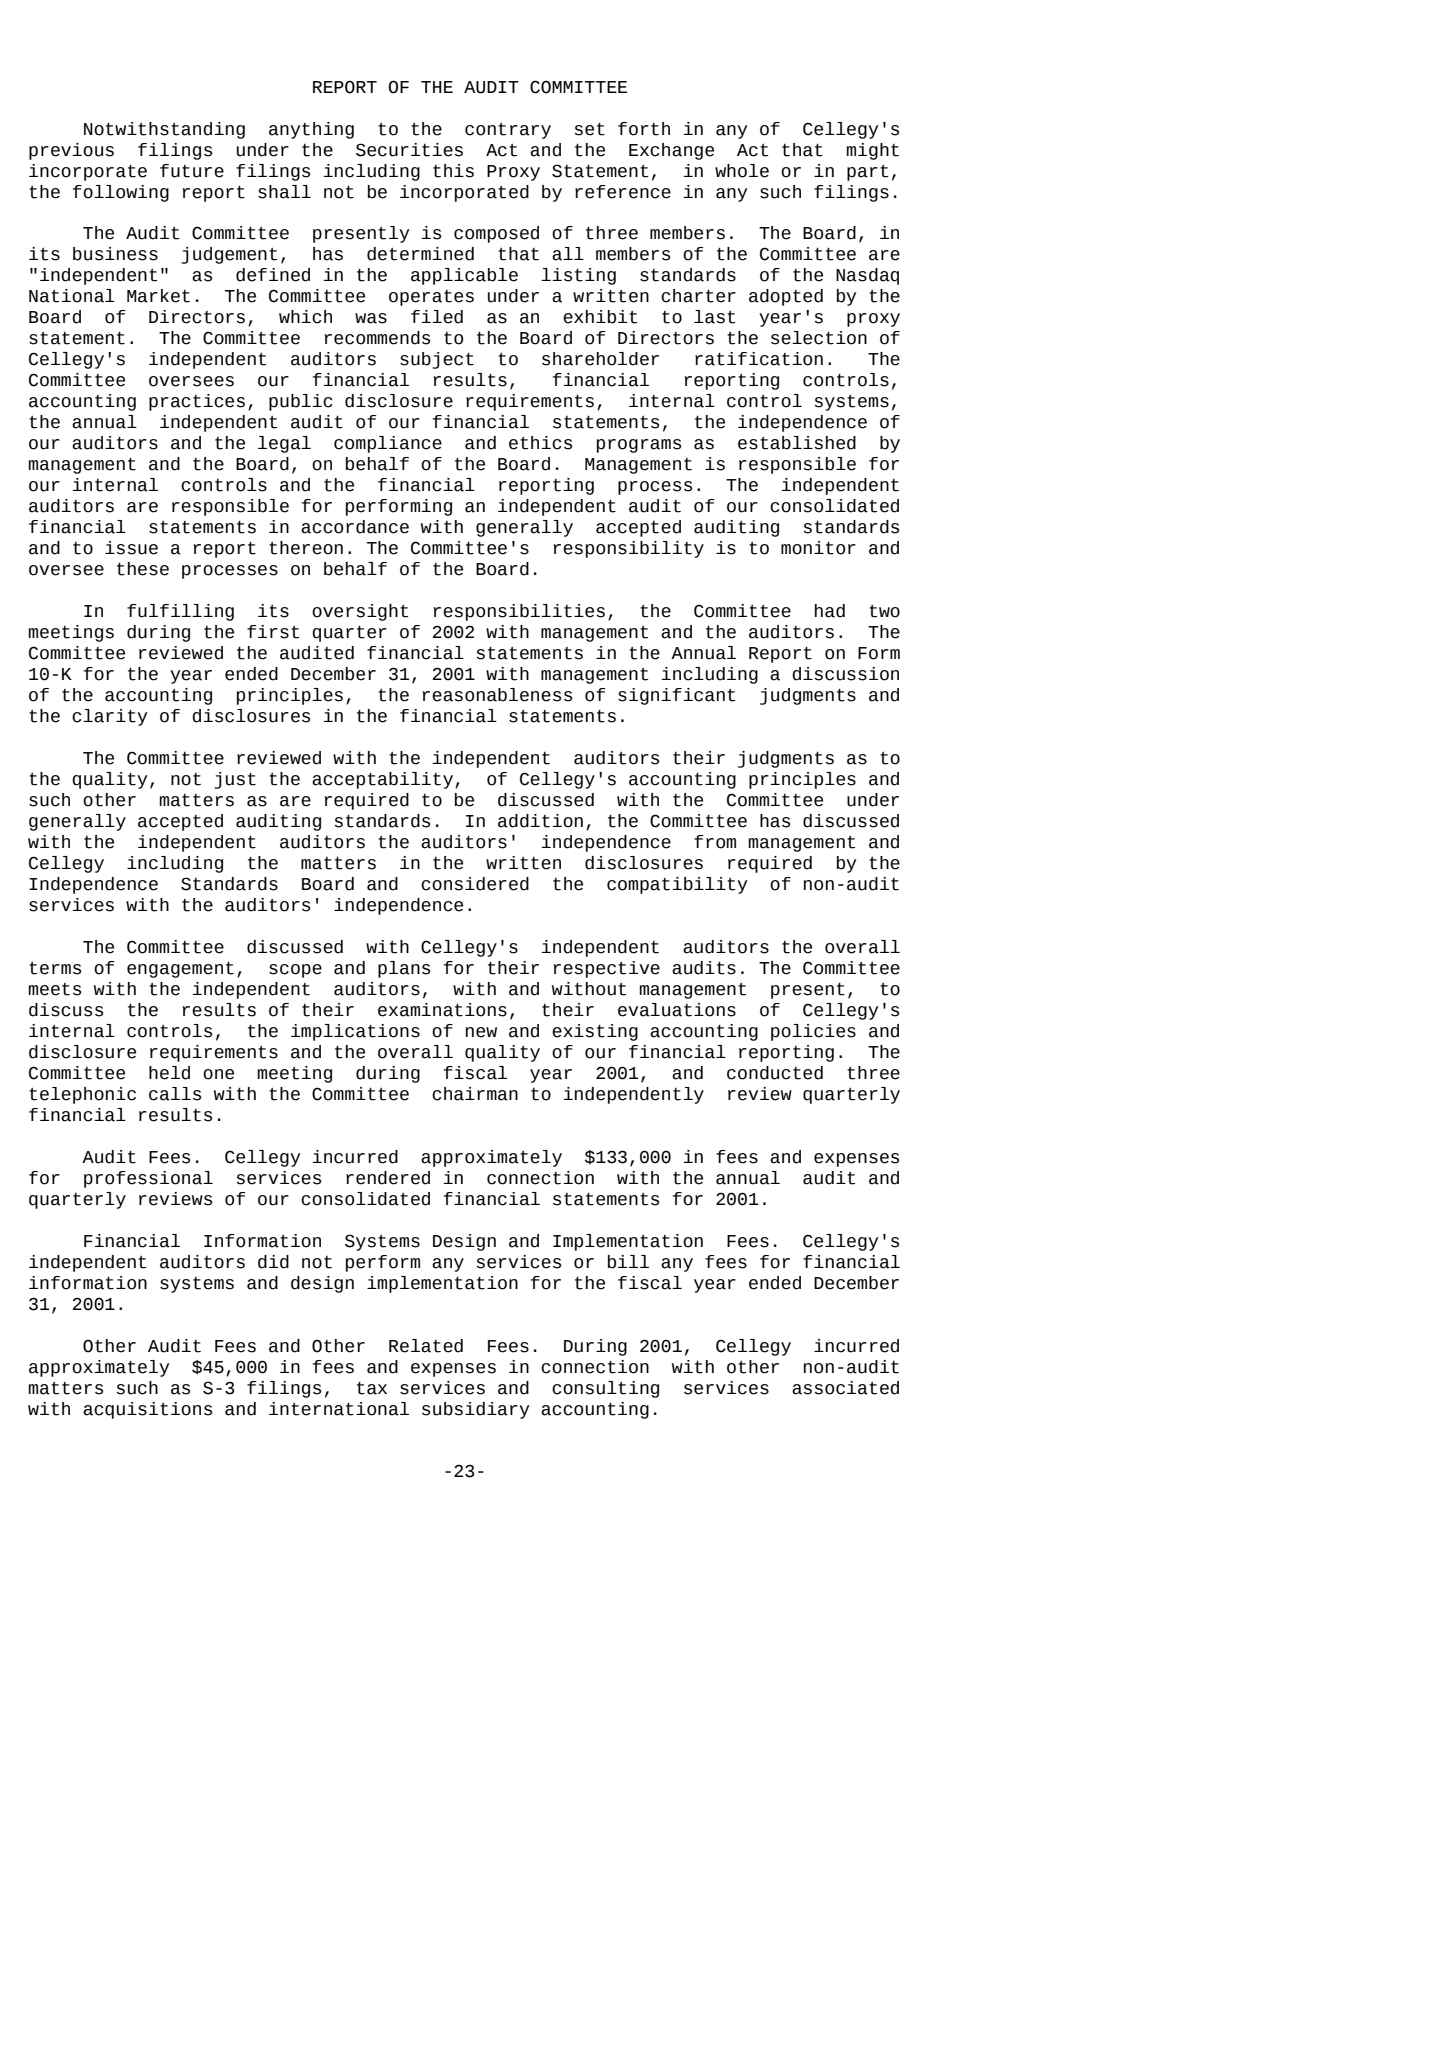  I want to click on subject, so click(437, 360).
